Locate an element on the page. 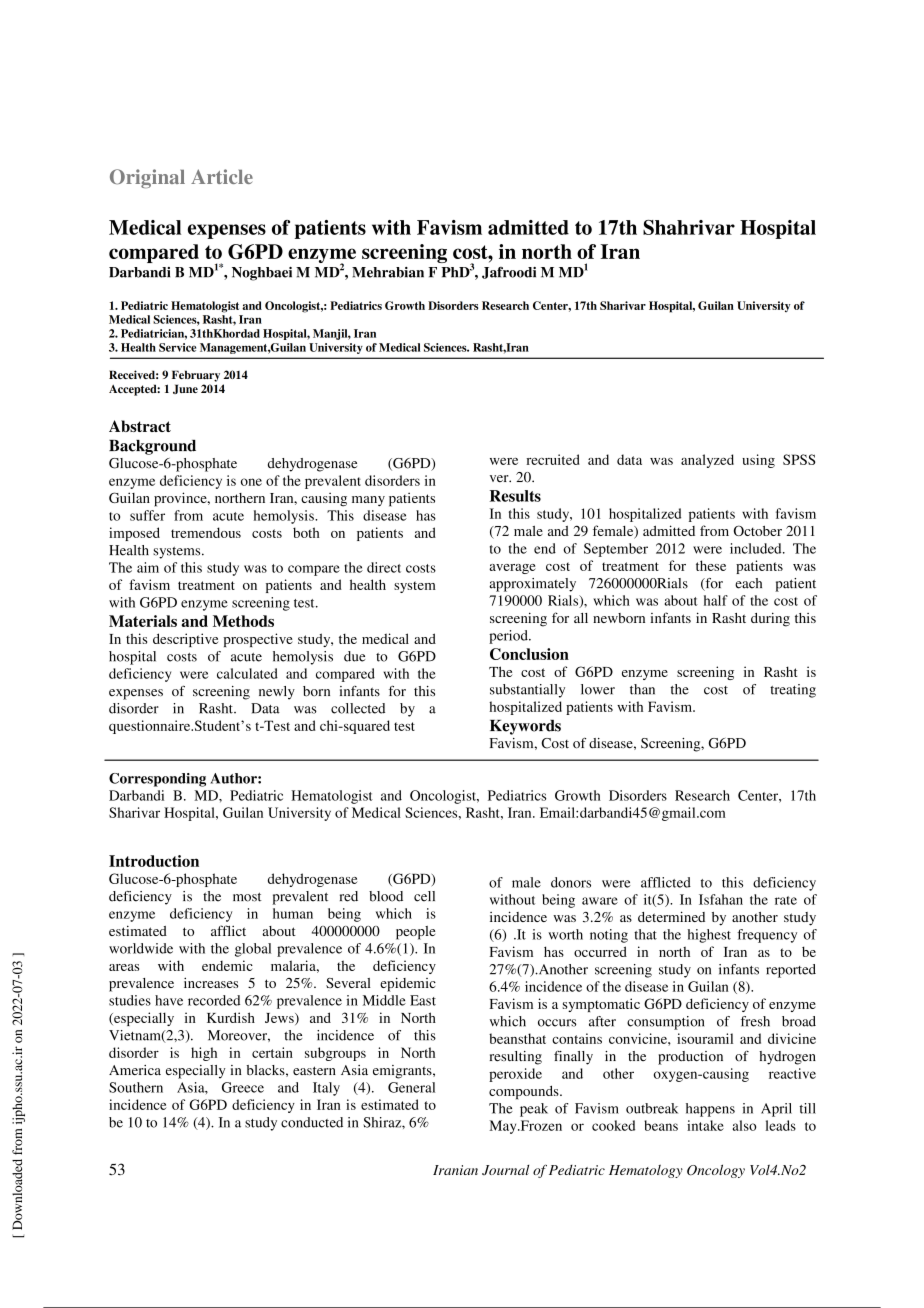 This image has width=924, height=1308. Original is located at coordinates (147, 178).
